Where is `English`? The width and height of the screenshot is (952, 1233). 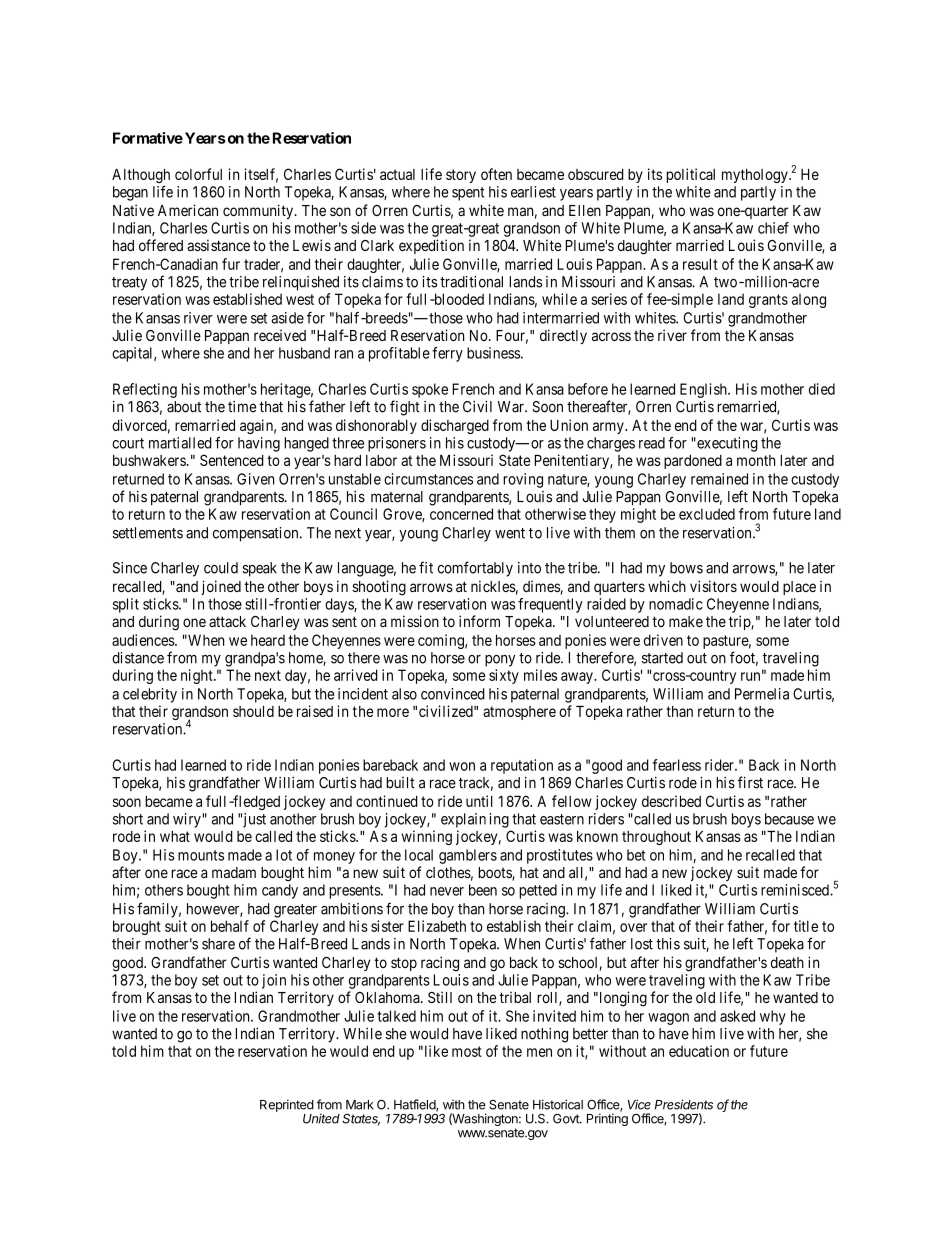 English is located at coordinates (704, 390).
